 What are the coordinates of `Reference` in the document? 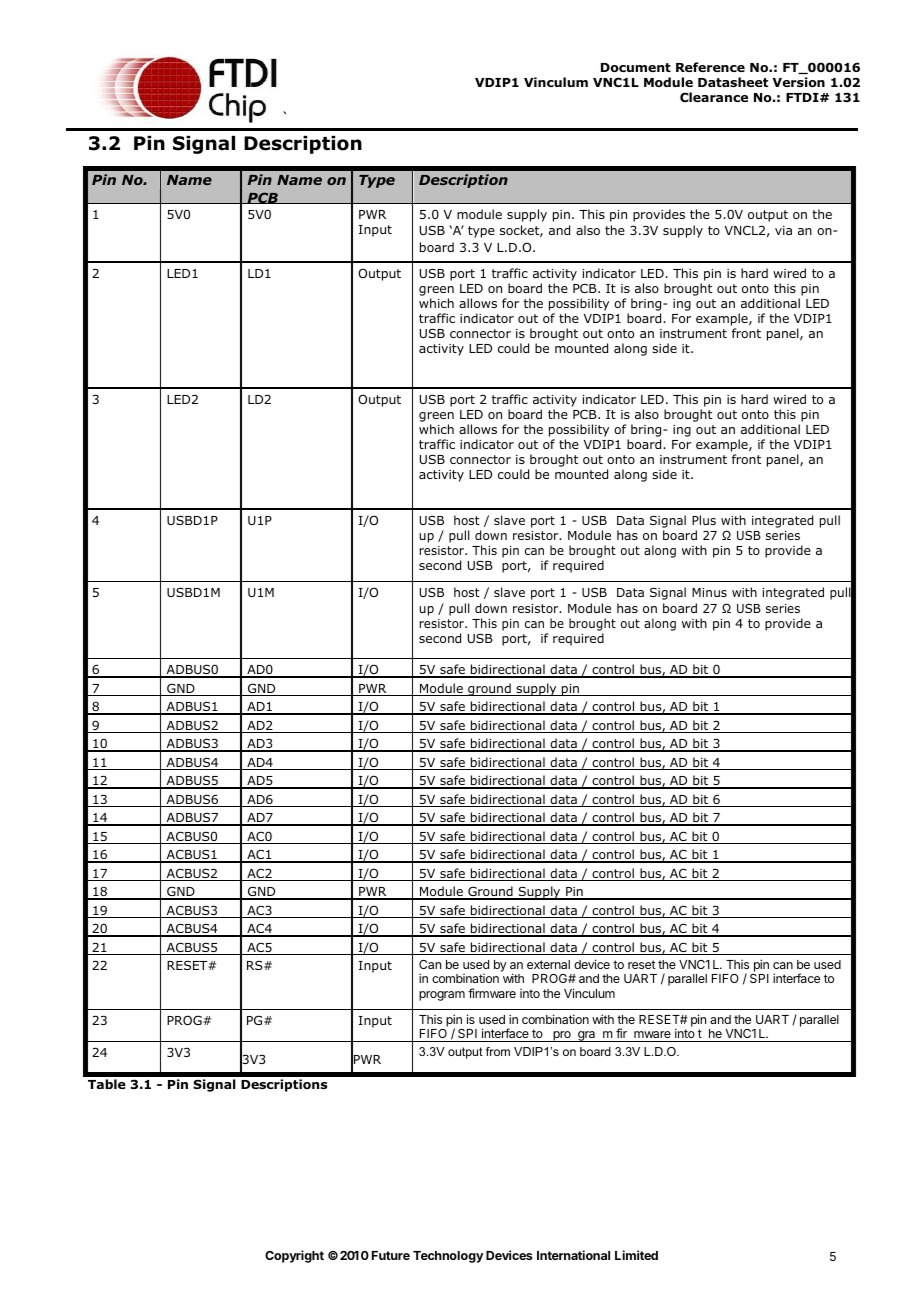 It's located at (710, 67).
